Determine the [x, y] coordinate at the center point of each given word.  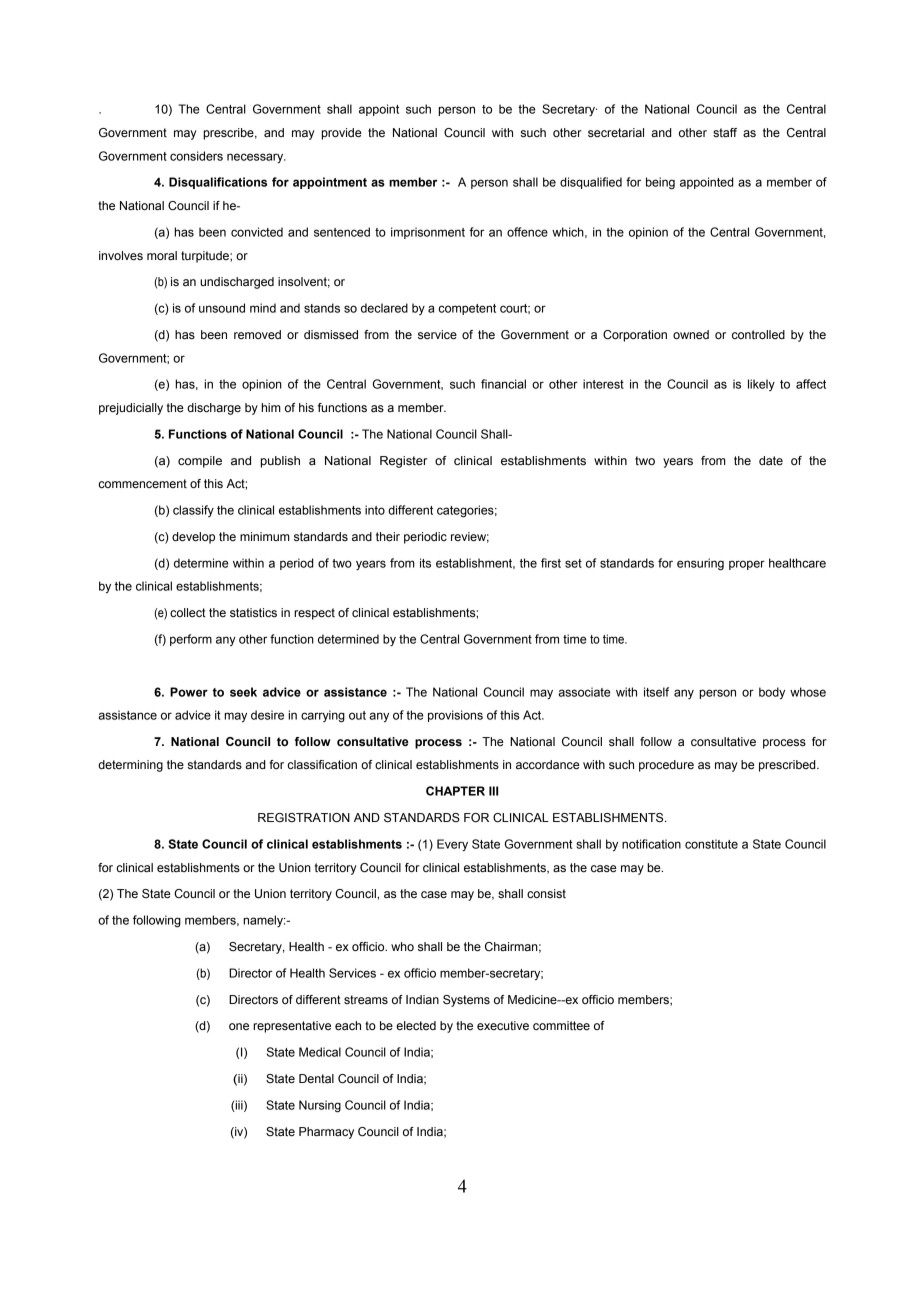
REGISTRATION [304, 818]
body [772, 693]
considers [196, 156]
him [271, 407]
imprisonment [428, 233]
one [239, 1026]
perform [191, 640]
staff [725, 132]
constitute [711, 844]
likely [761, 385]
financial [503, 384]
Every [452, 845]
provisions [455, 716]
